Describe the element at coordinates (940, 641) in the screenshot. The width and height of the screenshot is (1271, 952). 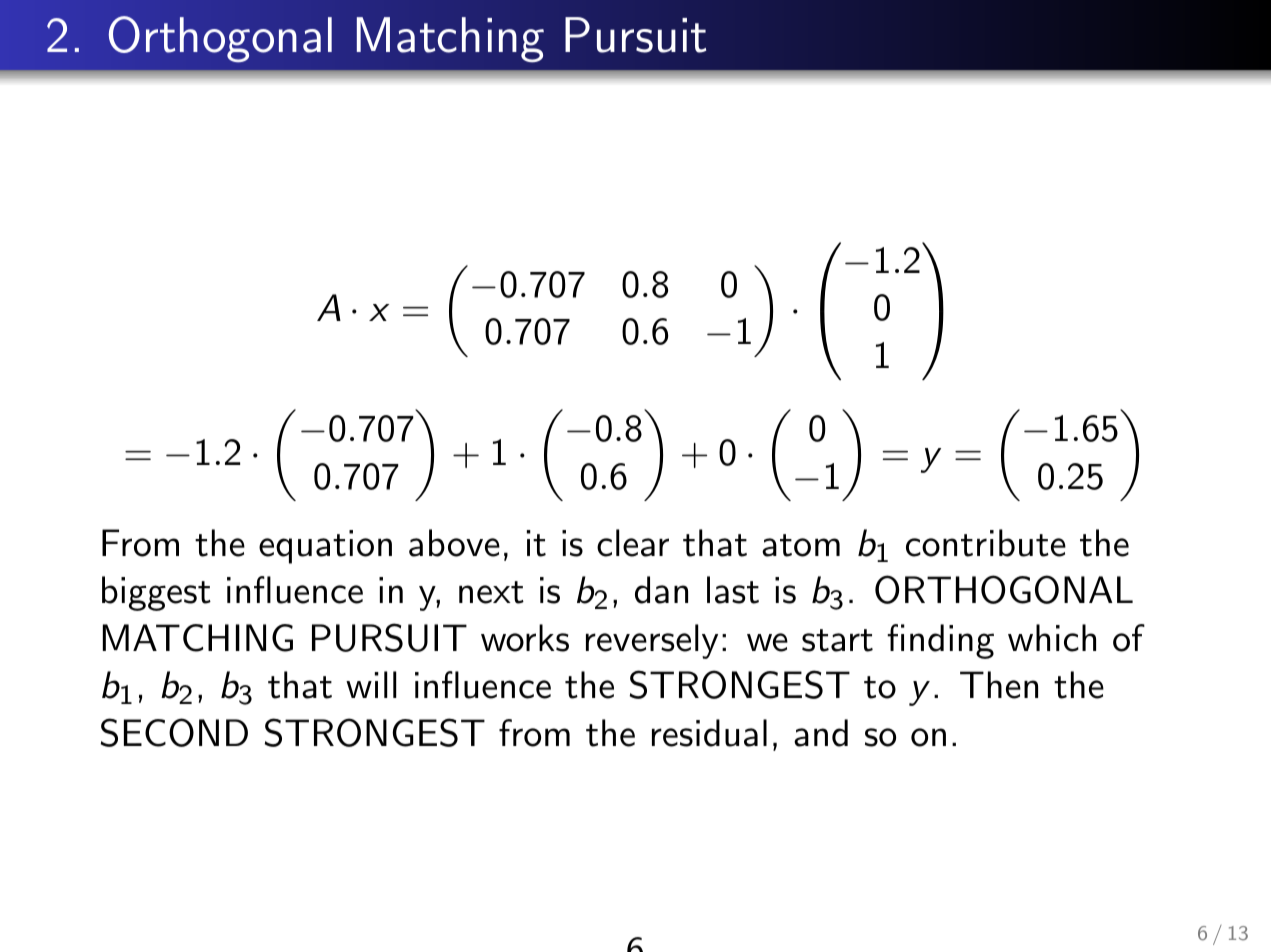
I see `finding` at that location.
